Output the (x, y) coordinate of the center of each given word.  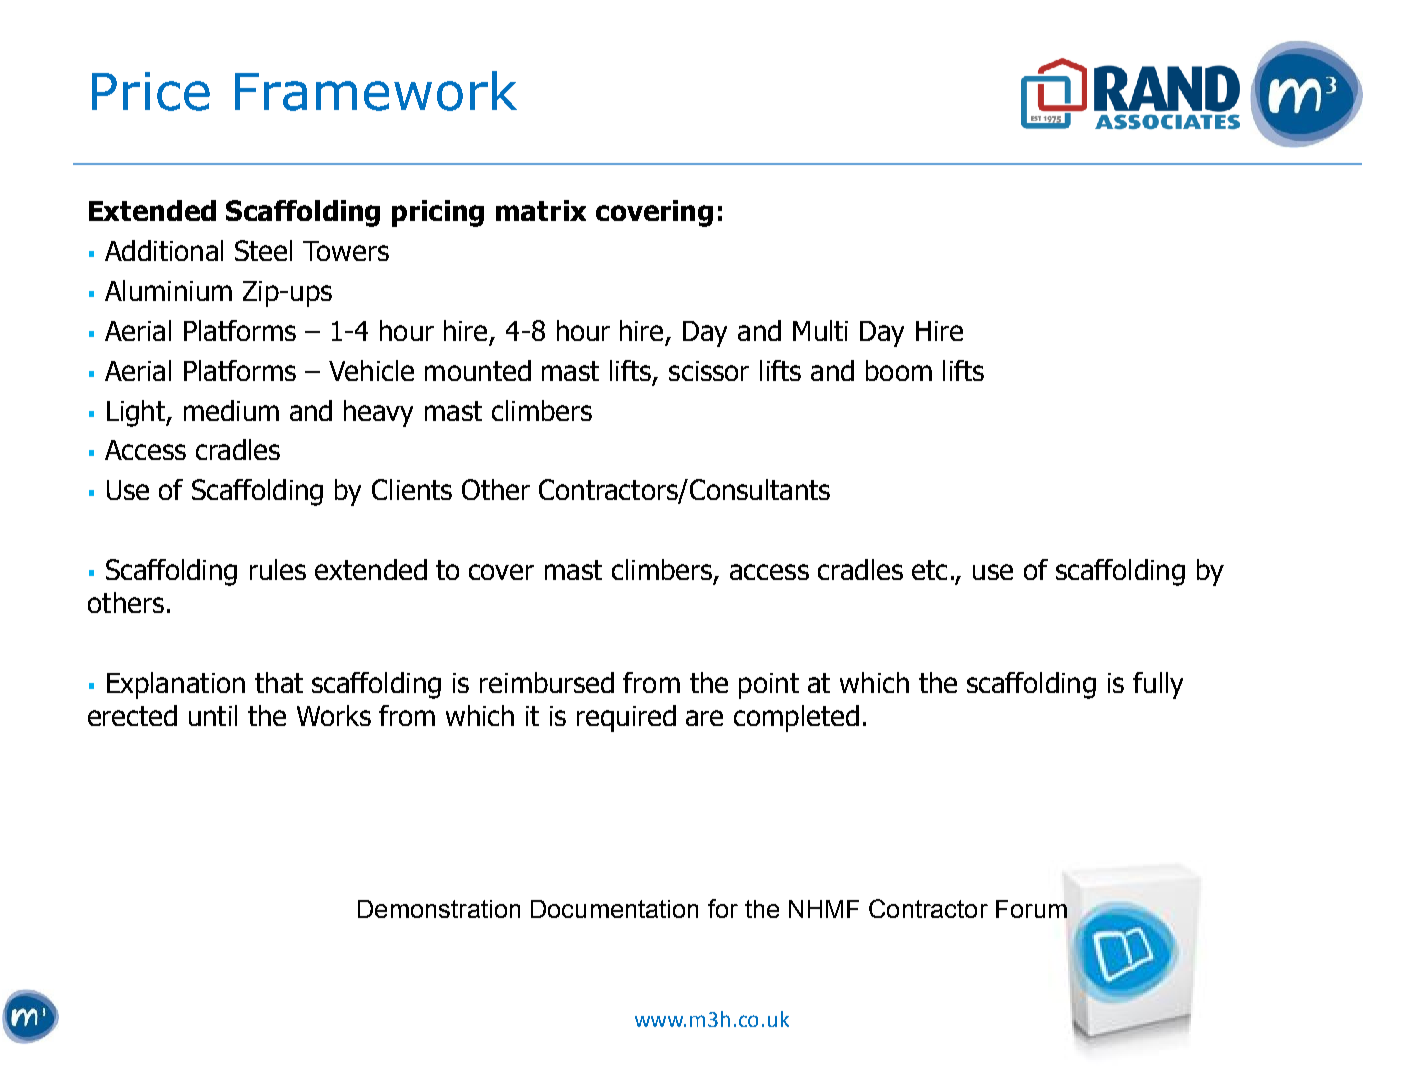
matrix (541, 210)
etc (929, 570)
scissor (709, 371)
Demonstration (439, 909)
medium (231, 410)
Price (151, 91)
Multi (820, 330)
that (279, 682)
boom (899, 370)
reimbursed (547, 682)
